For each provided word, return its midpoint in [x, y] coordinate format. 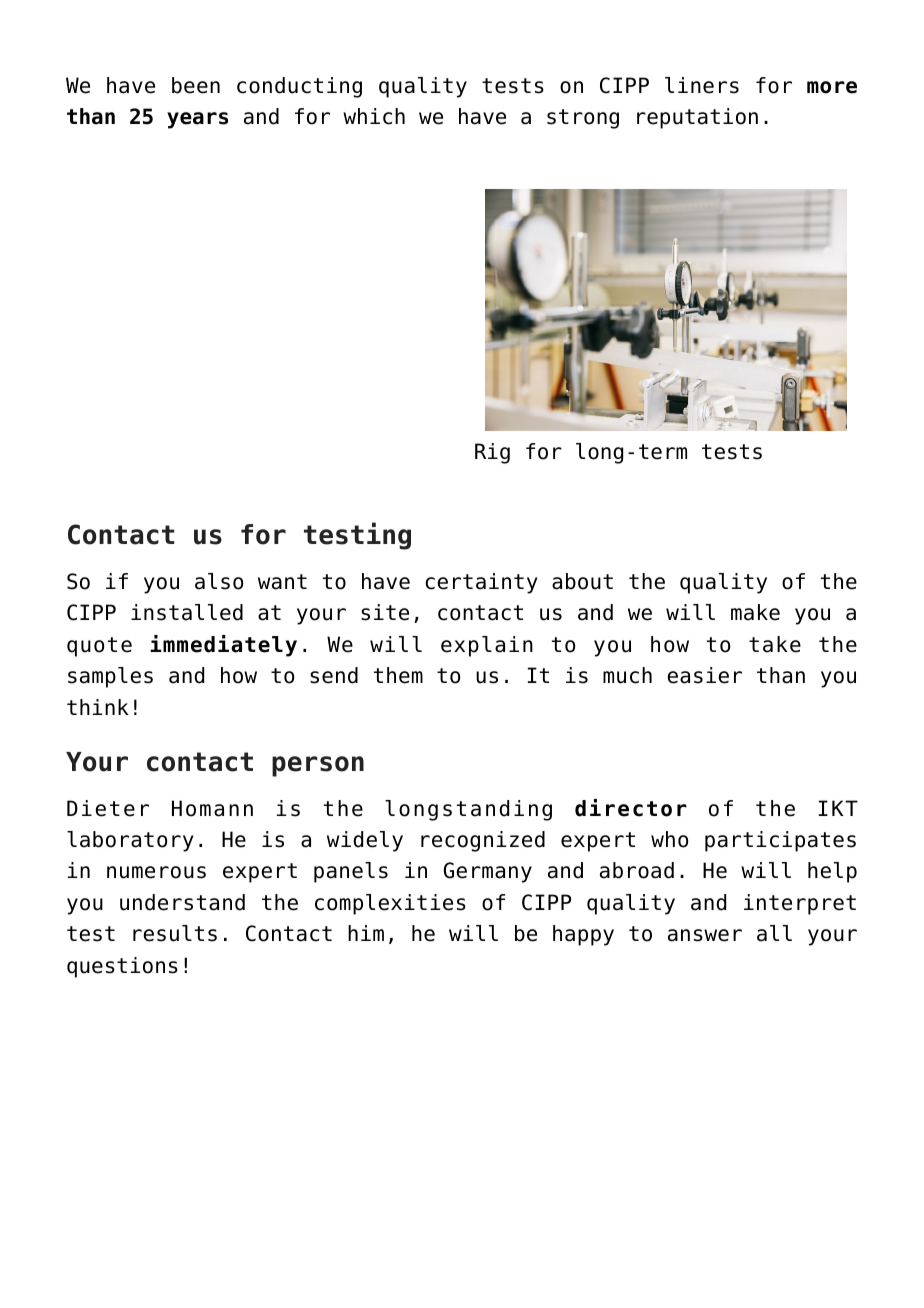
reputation [697, 118]
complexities [390, 904]
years [197, 120]
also [219, 581]
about [582, 581]
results [175, 933]
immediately [223, 646]
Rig [492, 453]
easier [704, 675]
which [374, 116]
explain [487, 646]
